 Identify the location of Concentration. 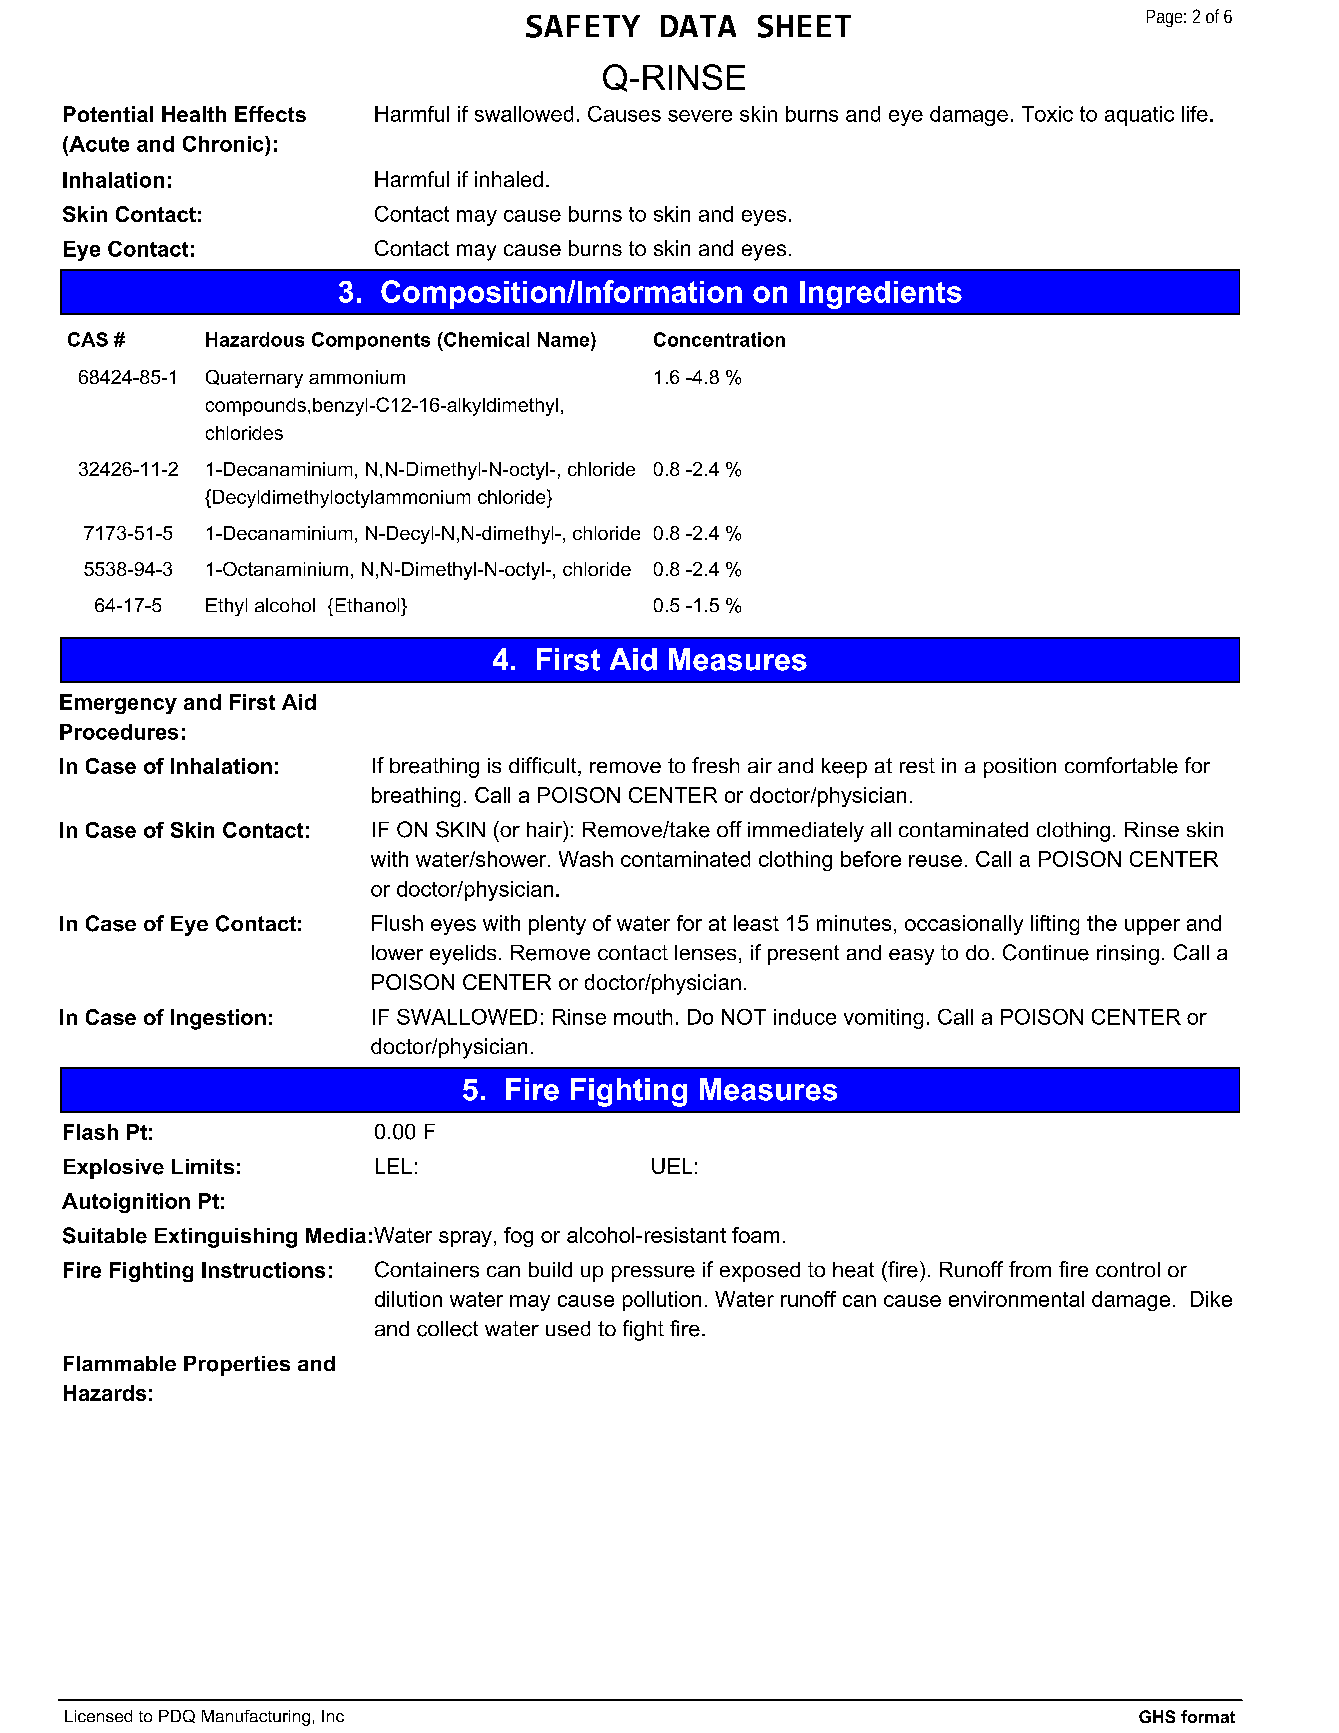
(719, 339).
